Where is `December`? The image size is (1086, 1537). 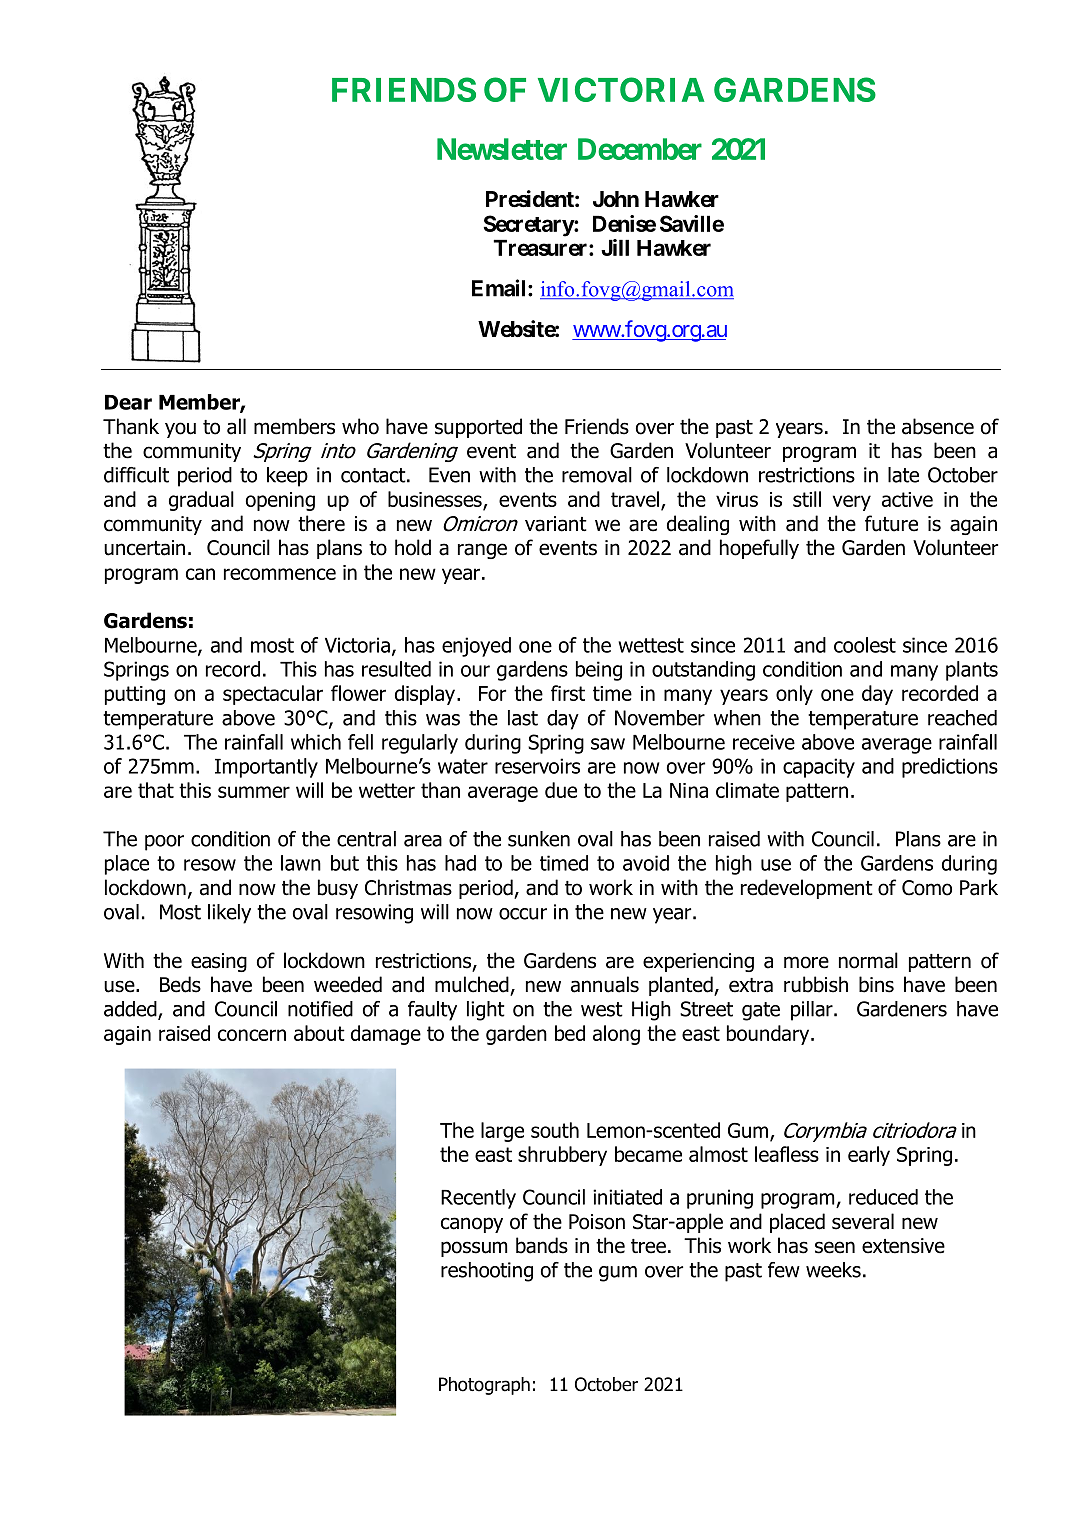
December is located at coordinates (640, 149).
